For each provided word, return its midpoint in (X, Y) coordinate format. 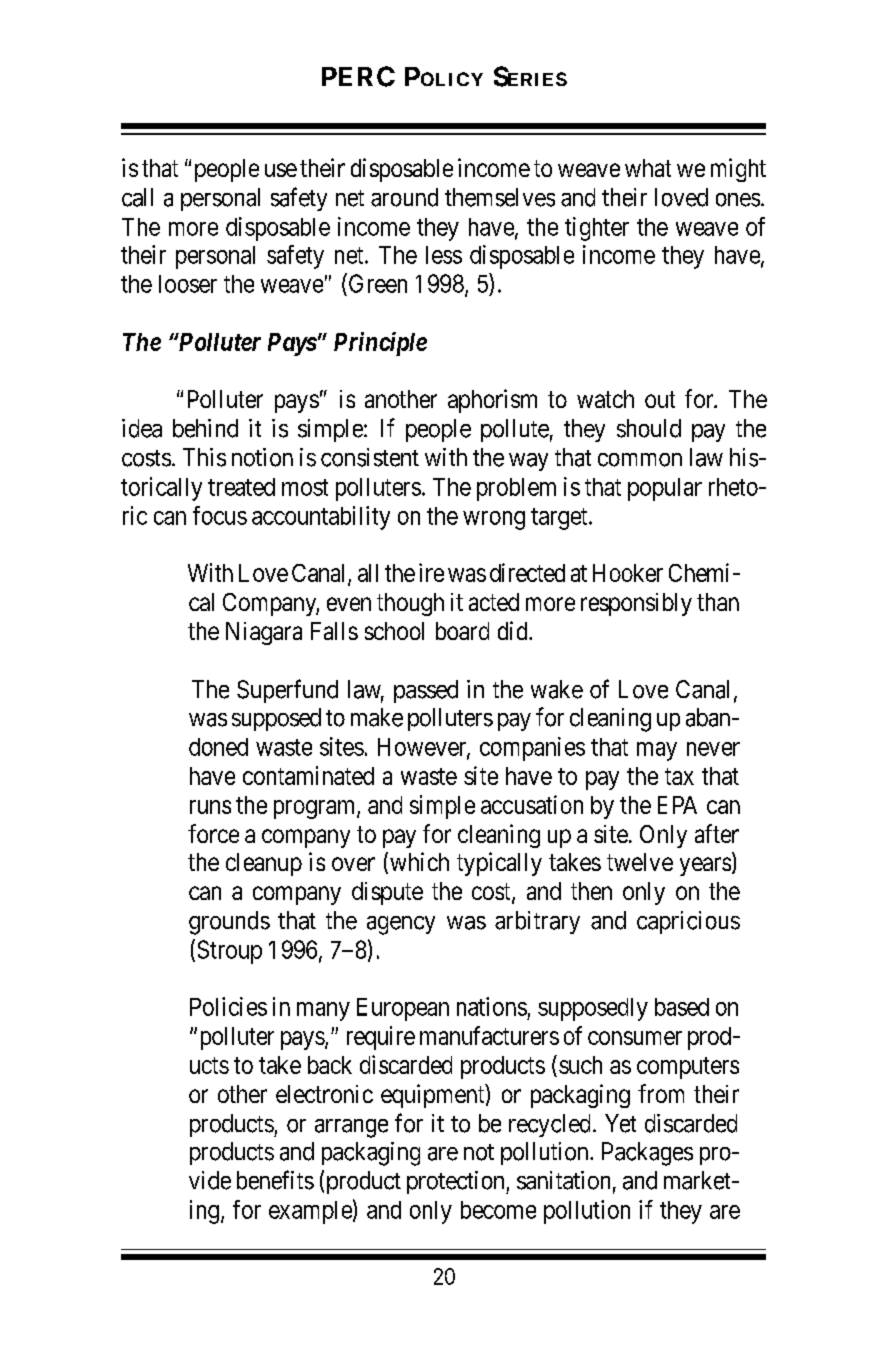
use (281, 170)
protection (457, 1182)
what (648, 168)
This (204, 457)
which (419, 861)
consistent (370, 457)
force (213, 833)
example (310, 1212)
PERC (358, 76)
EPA (677, 805)
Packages (647, 1154)
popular (665, 489)
